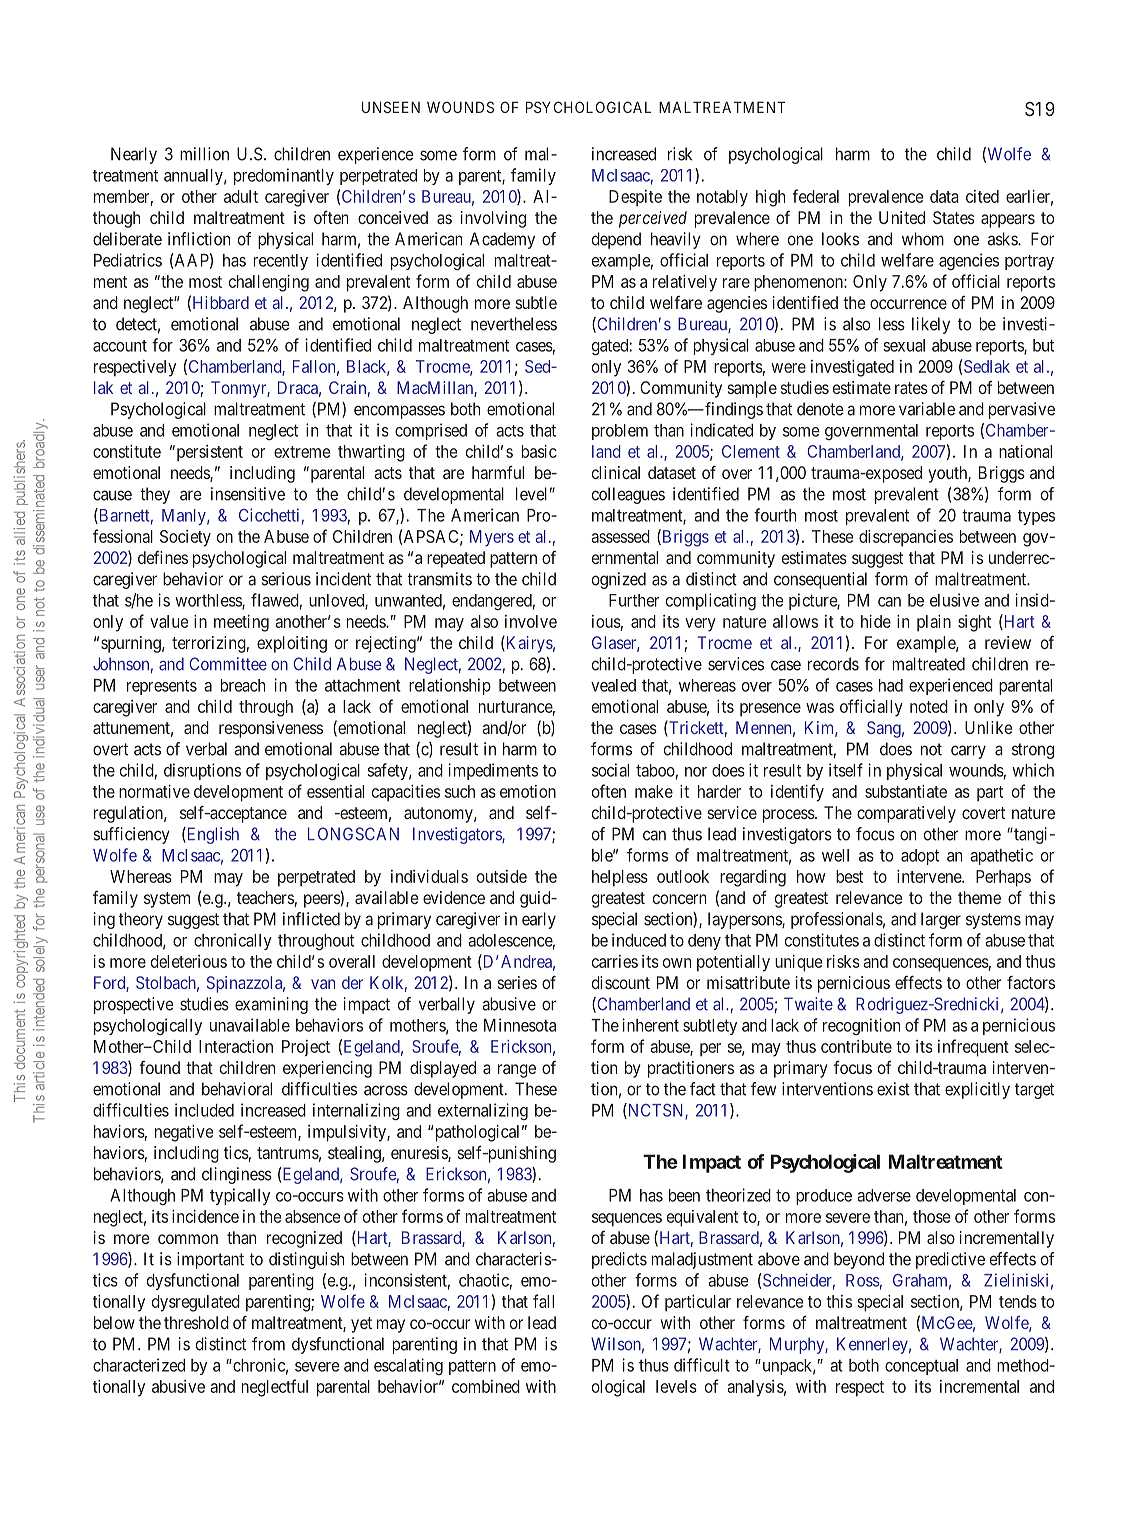  Describe the element at coordinates (163, 557) in the page. I see `defines` at that location.
